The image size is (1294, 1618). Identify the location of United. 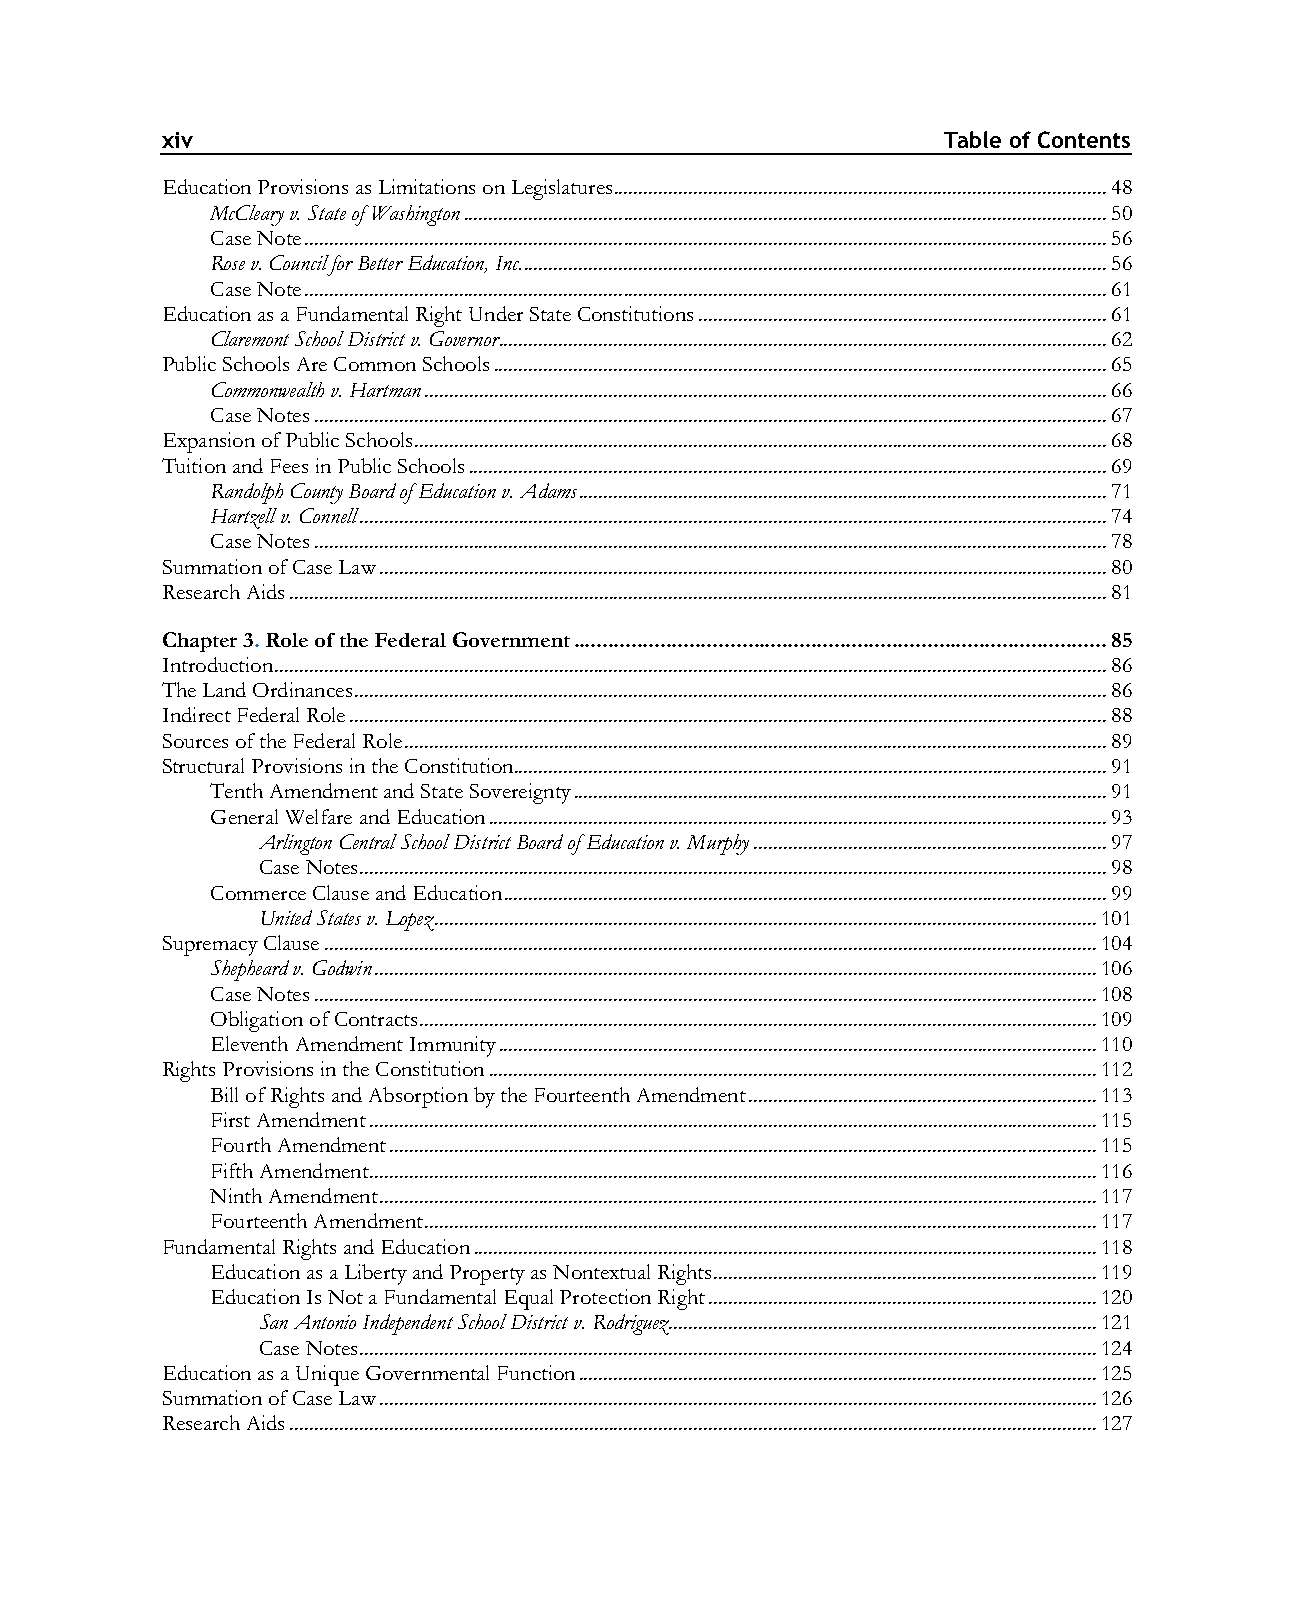
(287, 917).
